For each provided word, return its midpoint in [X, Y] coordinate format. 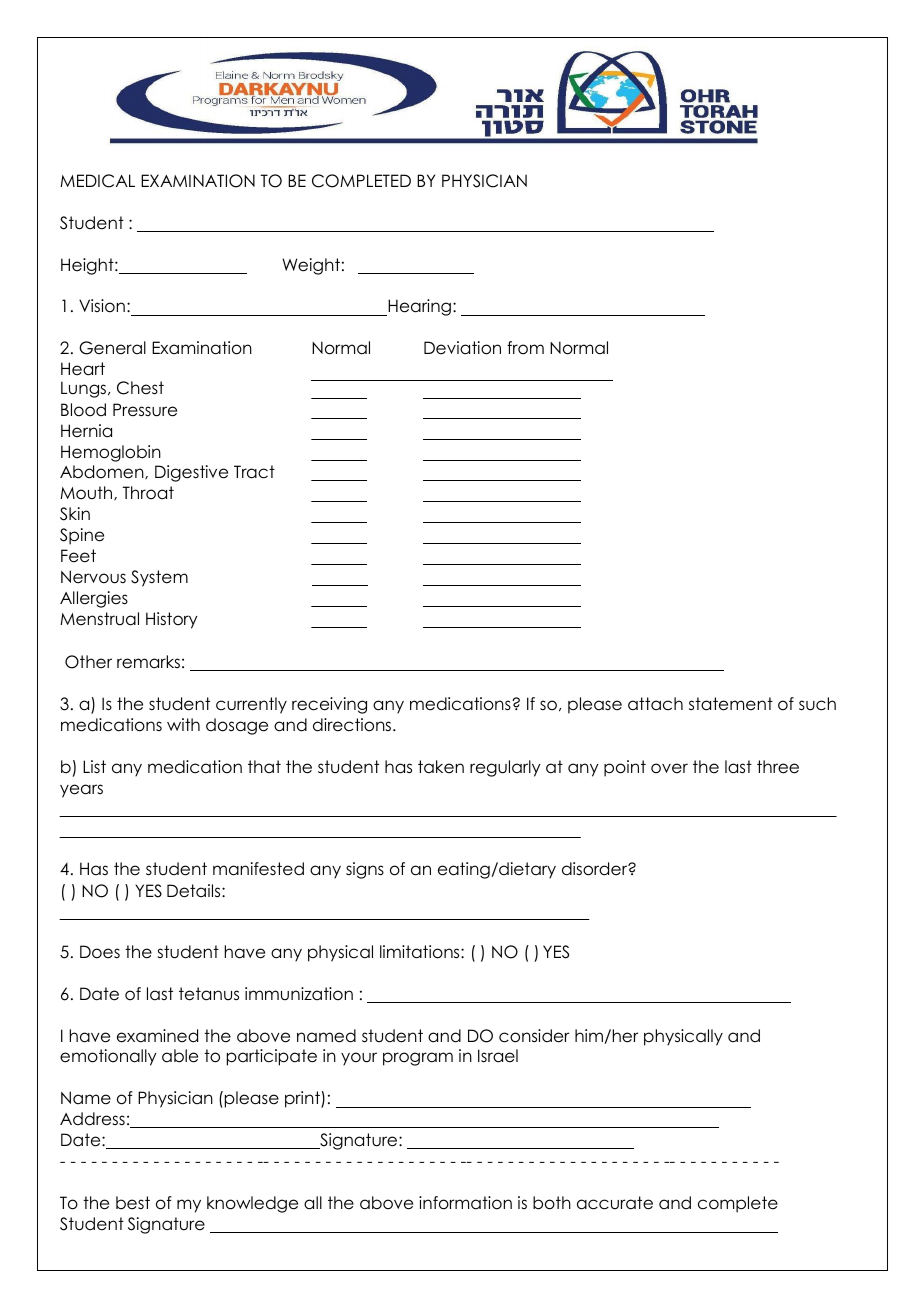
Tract [254, 472]
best [133, 1203]
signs [365, 870]
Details [195, 891]
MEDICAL [97, 181]
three [778, 767]
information [465, 1203]
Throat [148, 493]
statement [731, 704]
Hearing [420, 307]
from [525, 348]
